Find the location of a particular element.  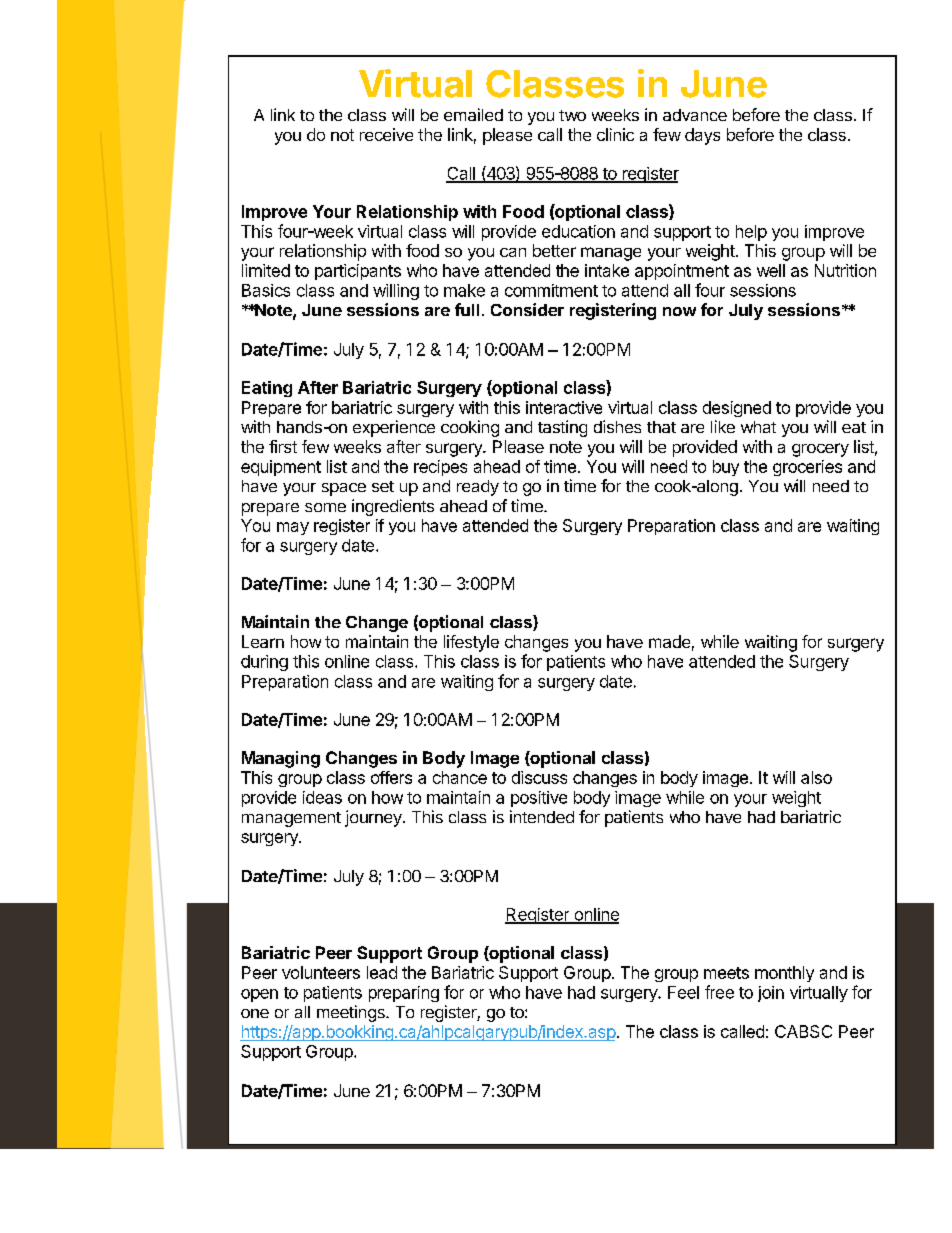

days is located at coordinates (702, 136).
